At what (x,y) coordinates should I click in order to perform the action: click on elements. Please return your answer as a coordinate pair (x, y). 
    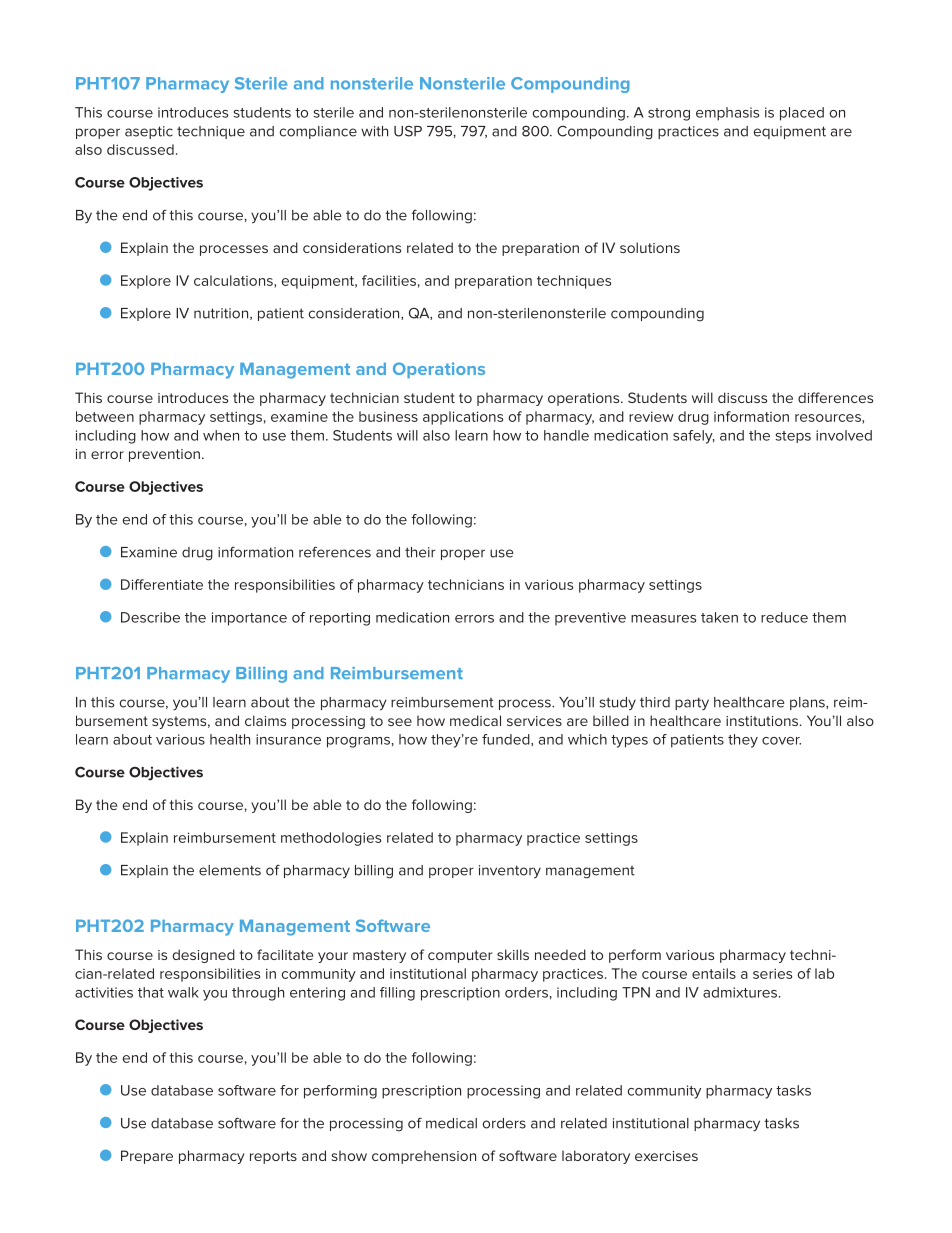
    Looking at the image, I should click on (230, 870).
